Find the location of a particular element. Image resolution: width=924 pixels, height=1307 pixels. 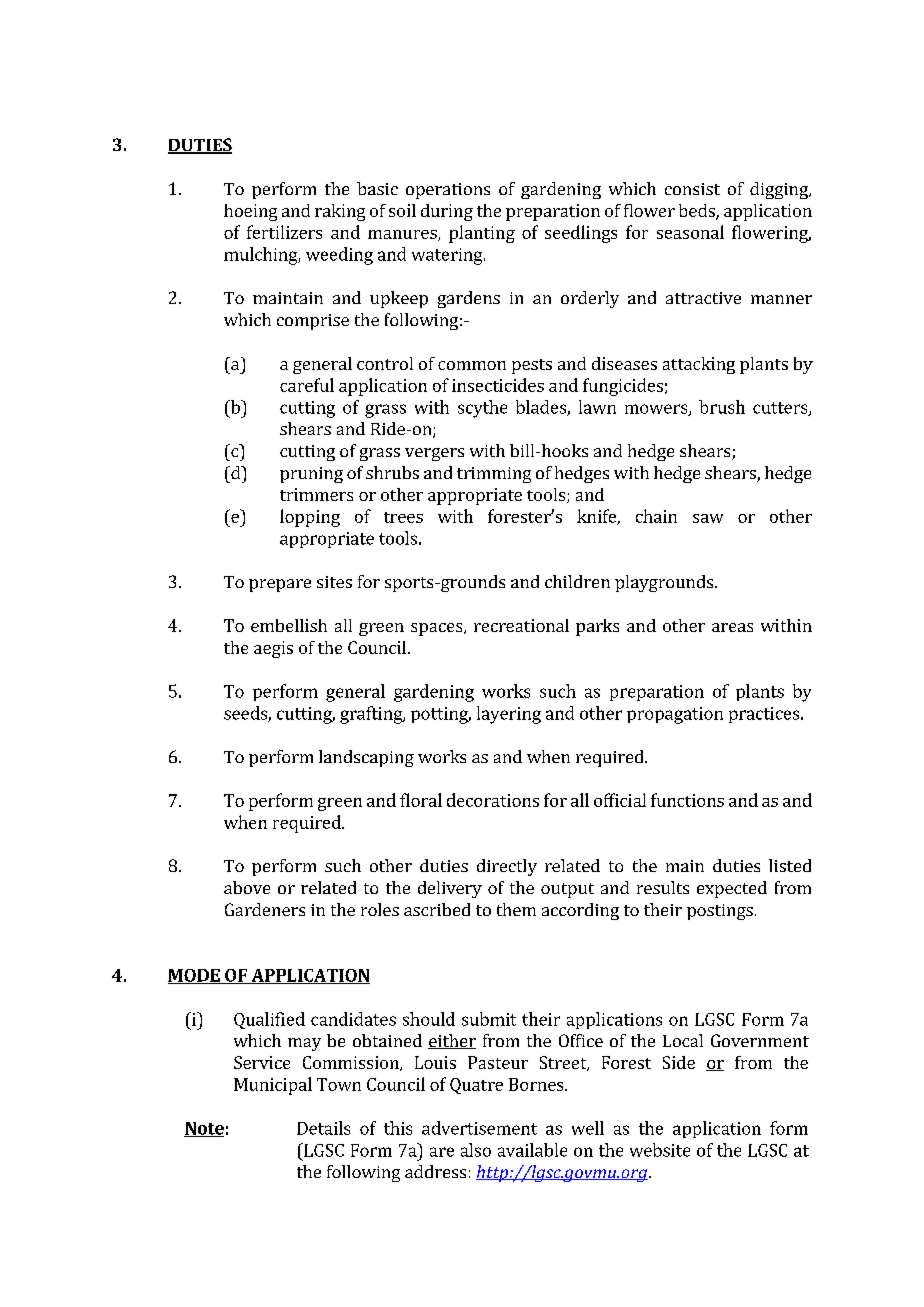

Details is located at coordinates (323, 1128).
